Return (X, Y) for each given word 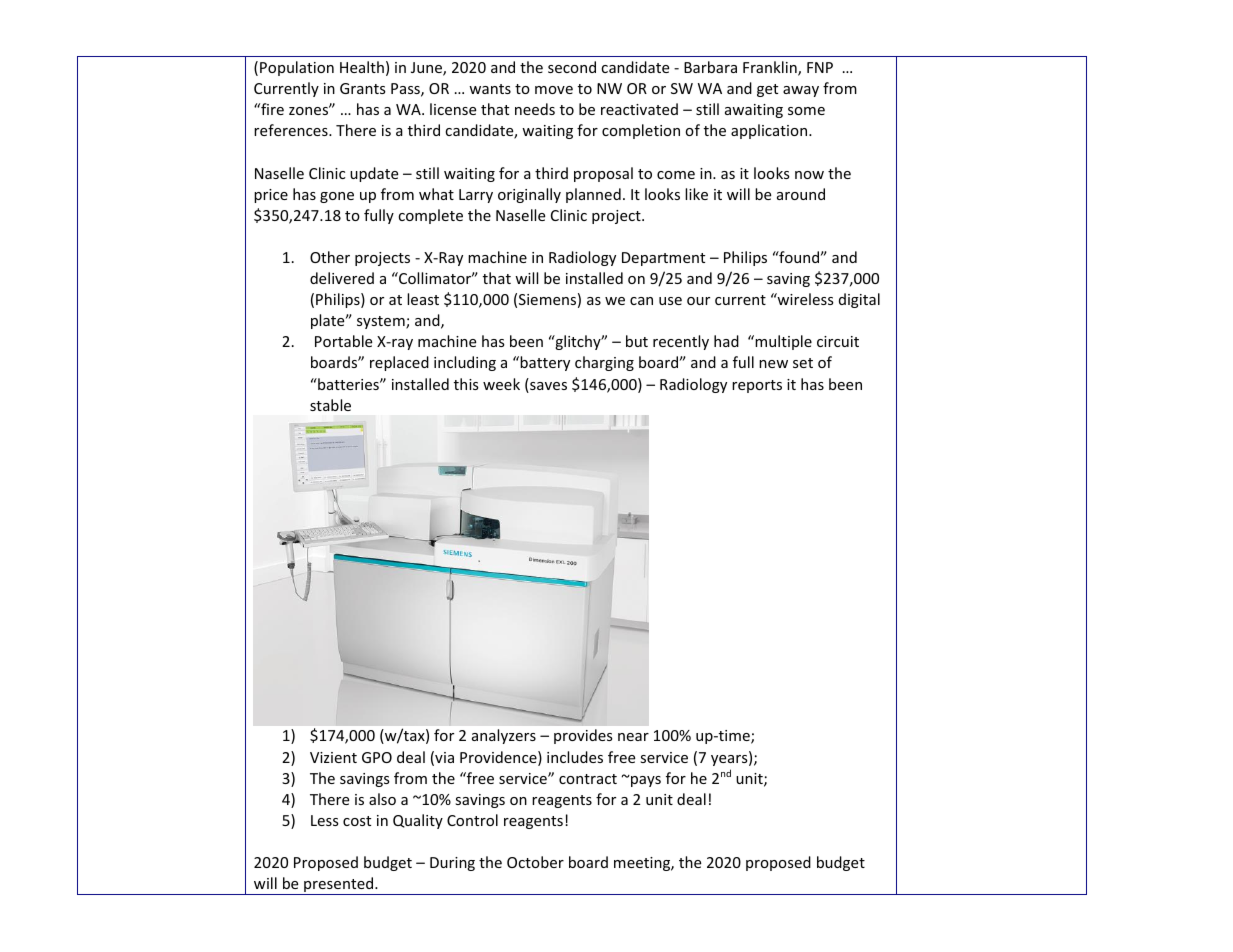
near (633, 737)
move (554, 90)
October (535, 862)
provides (583, 736)
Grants (363, 88)
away (801, 91)
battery (545, 363)
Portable (343, 341)
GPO (377, 757)
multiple (782, 342)
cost (357, 821)
